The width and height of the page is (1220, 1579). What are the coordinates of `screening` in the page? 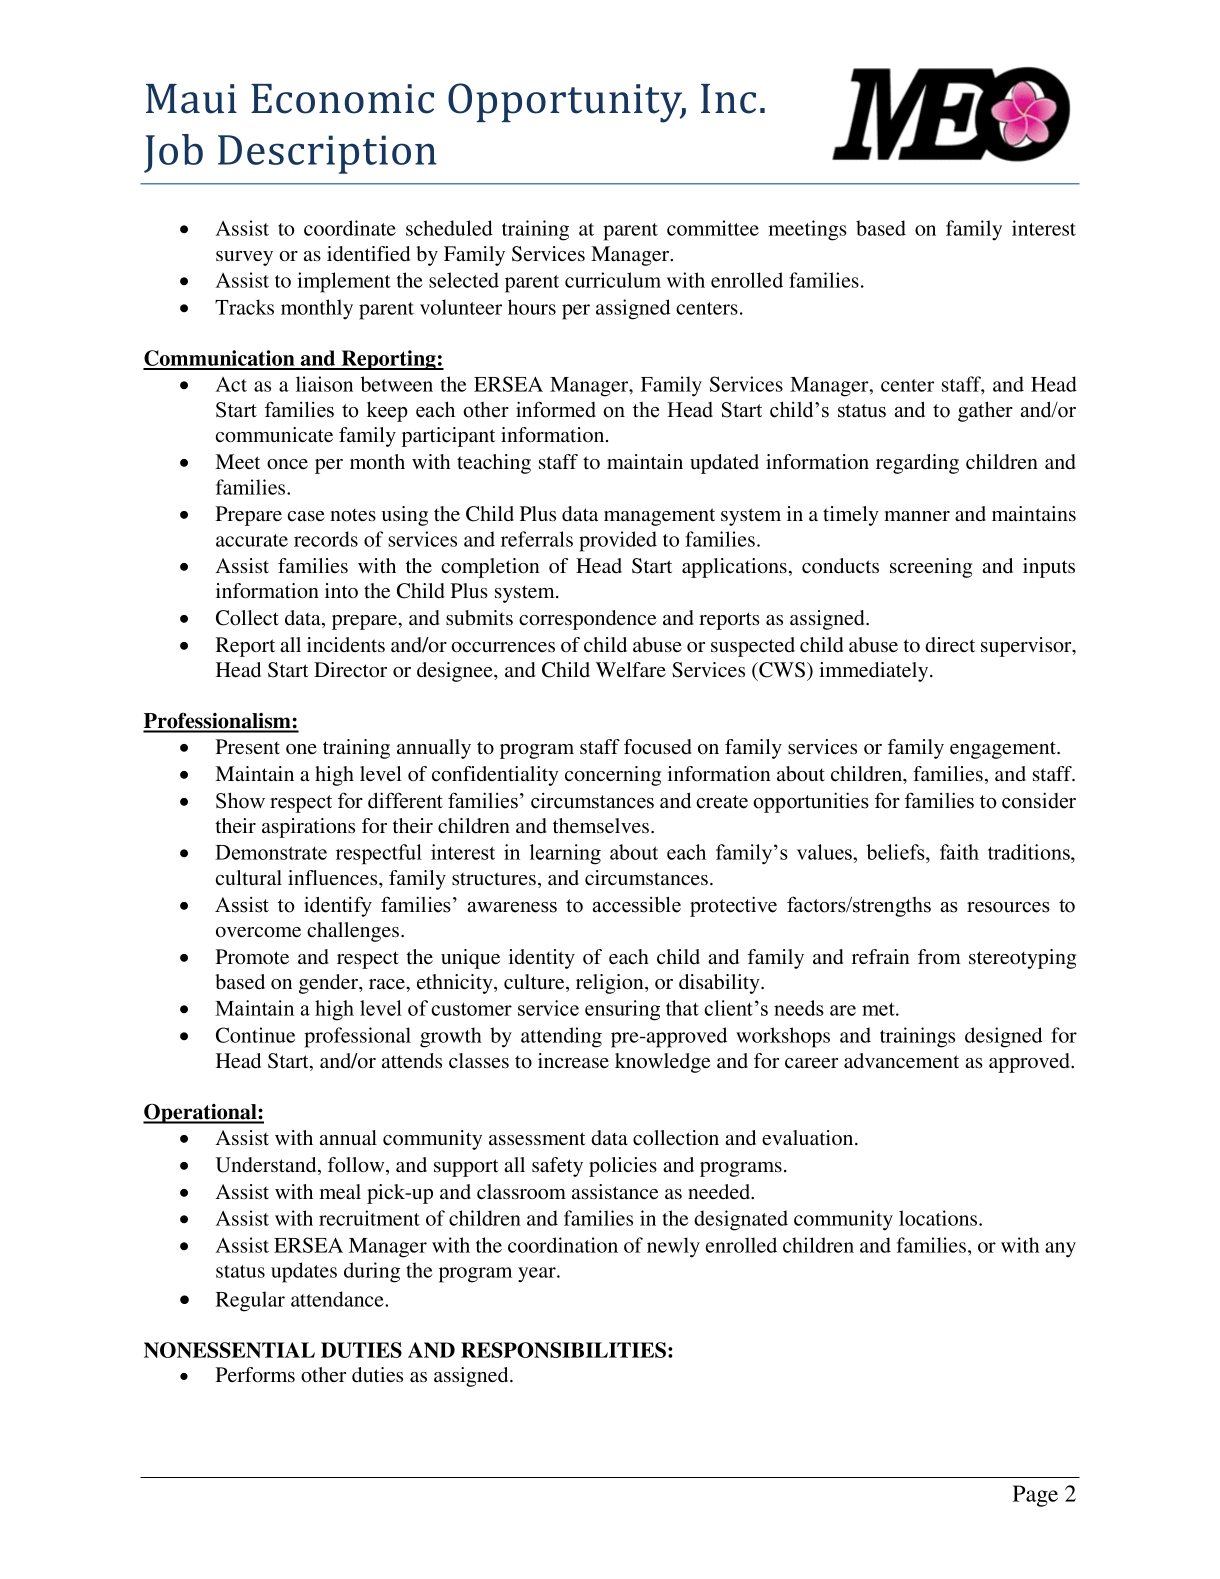 It's located at (931, 568).
